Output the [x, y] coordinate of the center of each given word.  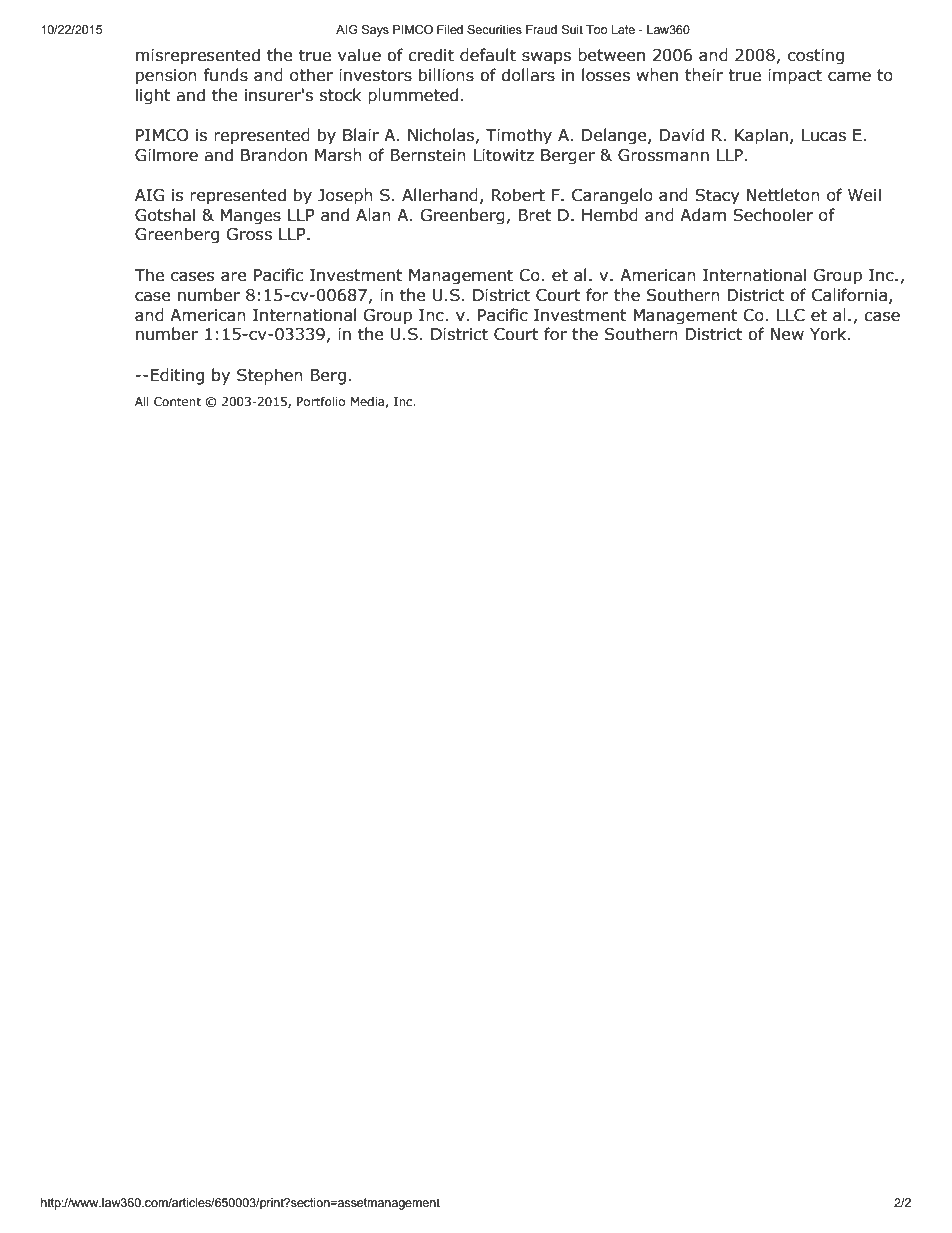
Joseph [345, 196]
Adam [703, 215]
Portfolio [321, 401]
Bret [534, 215]
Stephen [270, 377]
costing [816, 57]
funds [225, 75]
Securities [494, 29]
